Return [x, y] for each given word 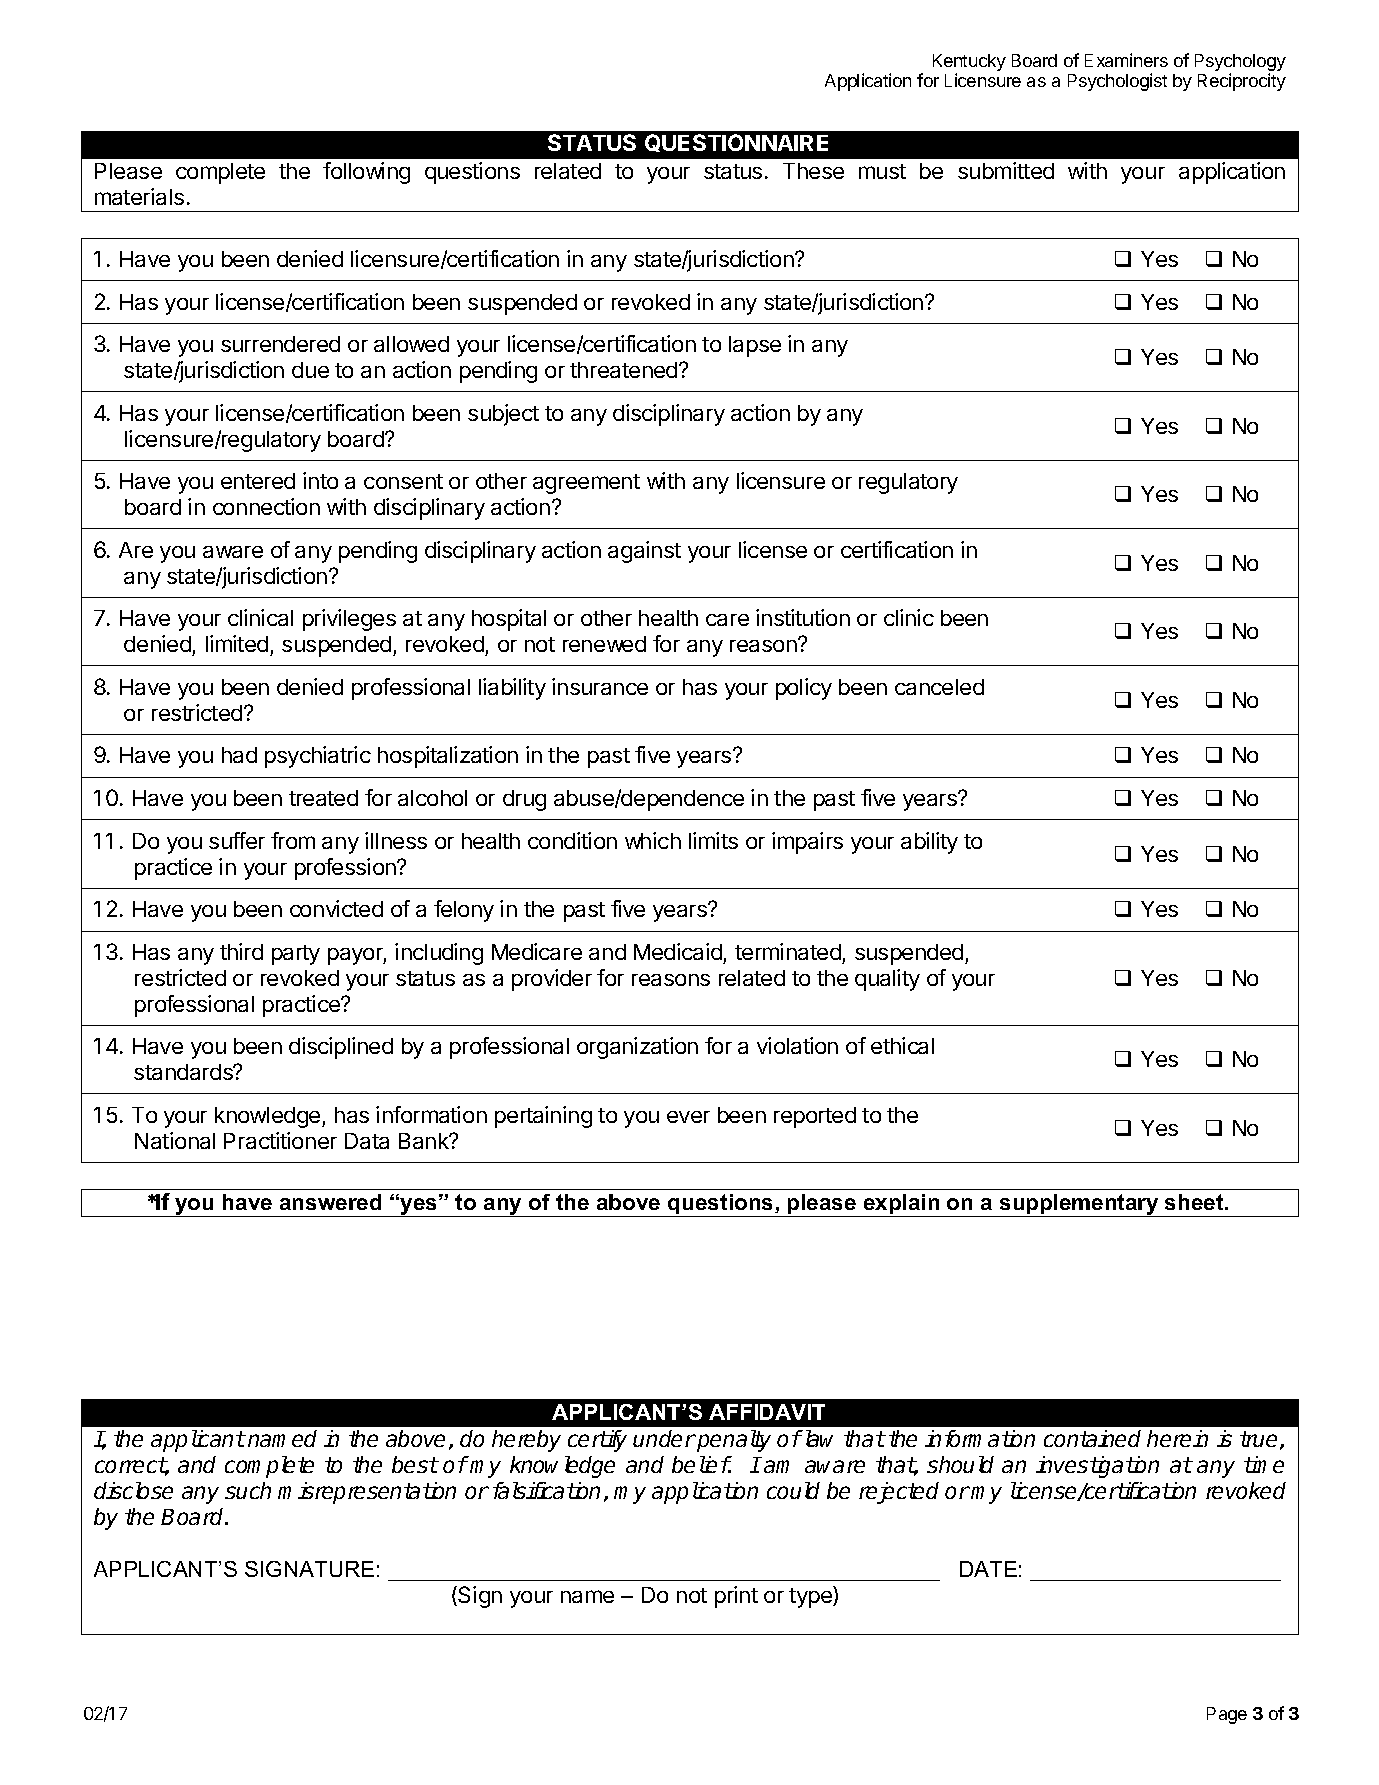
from [293, 840]
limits [713, 840]
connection [266, 506]
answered [330, 1202]
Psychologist [1117, 82]
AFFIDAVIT [767, 1412]
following [366, 173]
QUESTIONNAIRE [736, 143]
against [644, 552]
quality [887, 980]
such [248, 1490]
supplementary [1079, 1205]
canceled [939, 687]
